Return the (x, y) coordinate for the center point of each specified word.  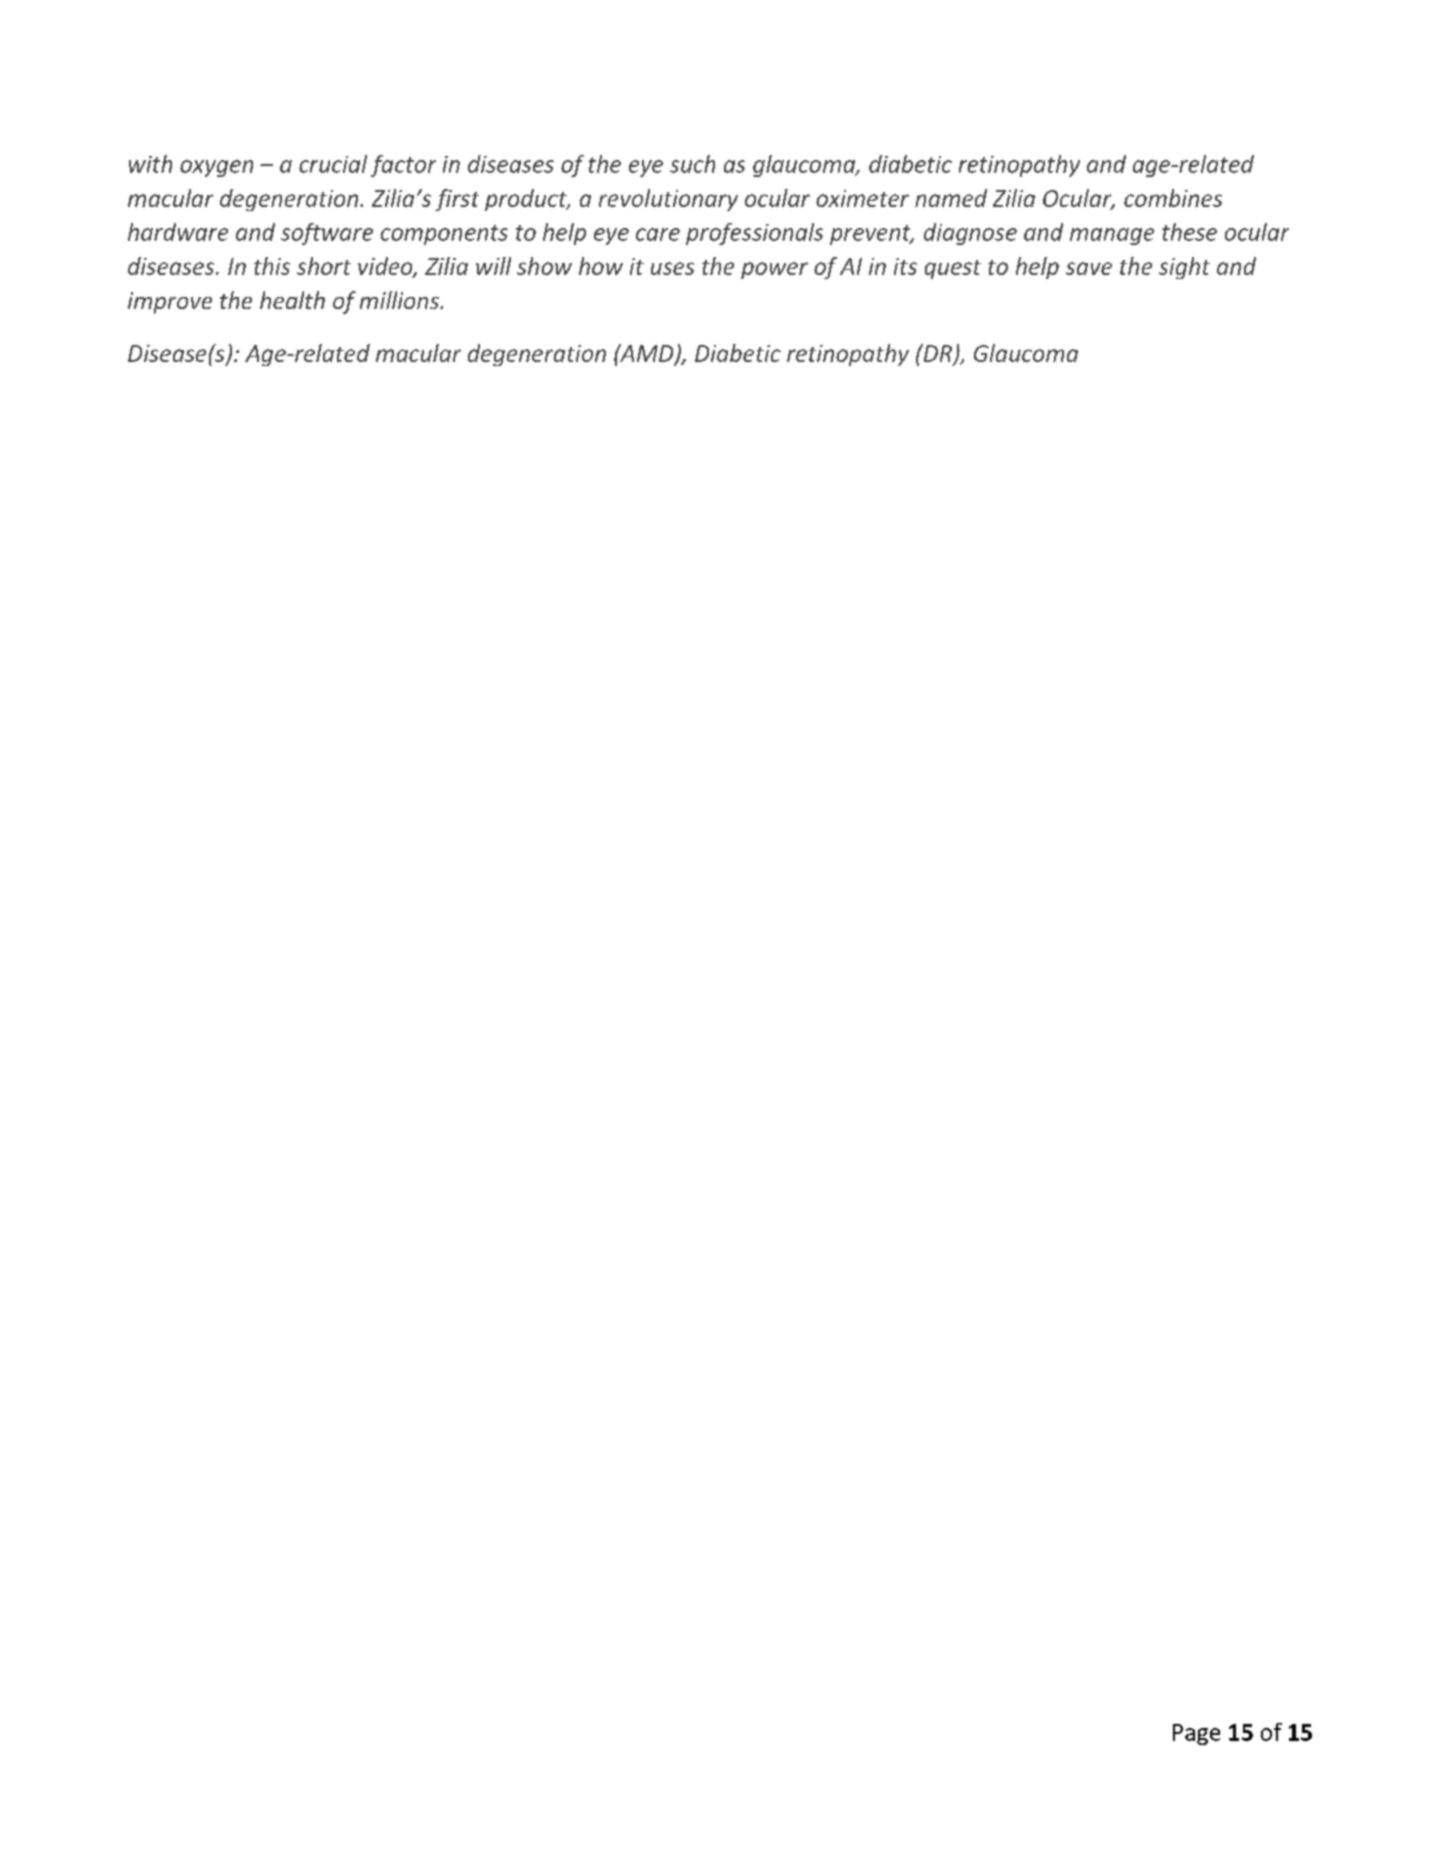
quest (953, 269)
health (292, 300)
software (327, 234)
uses (672, 268)
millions (400, 300)
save (1089, 268)
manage (1112, 236)
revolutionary (668, 200)
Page (1196, 1734)
